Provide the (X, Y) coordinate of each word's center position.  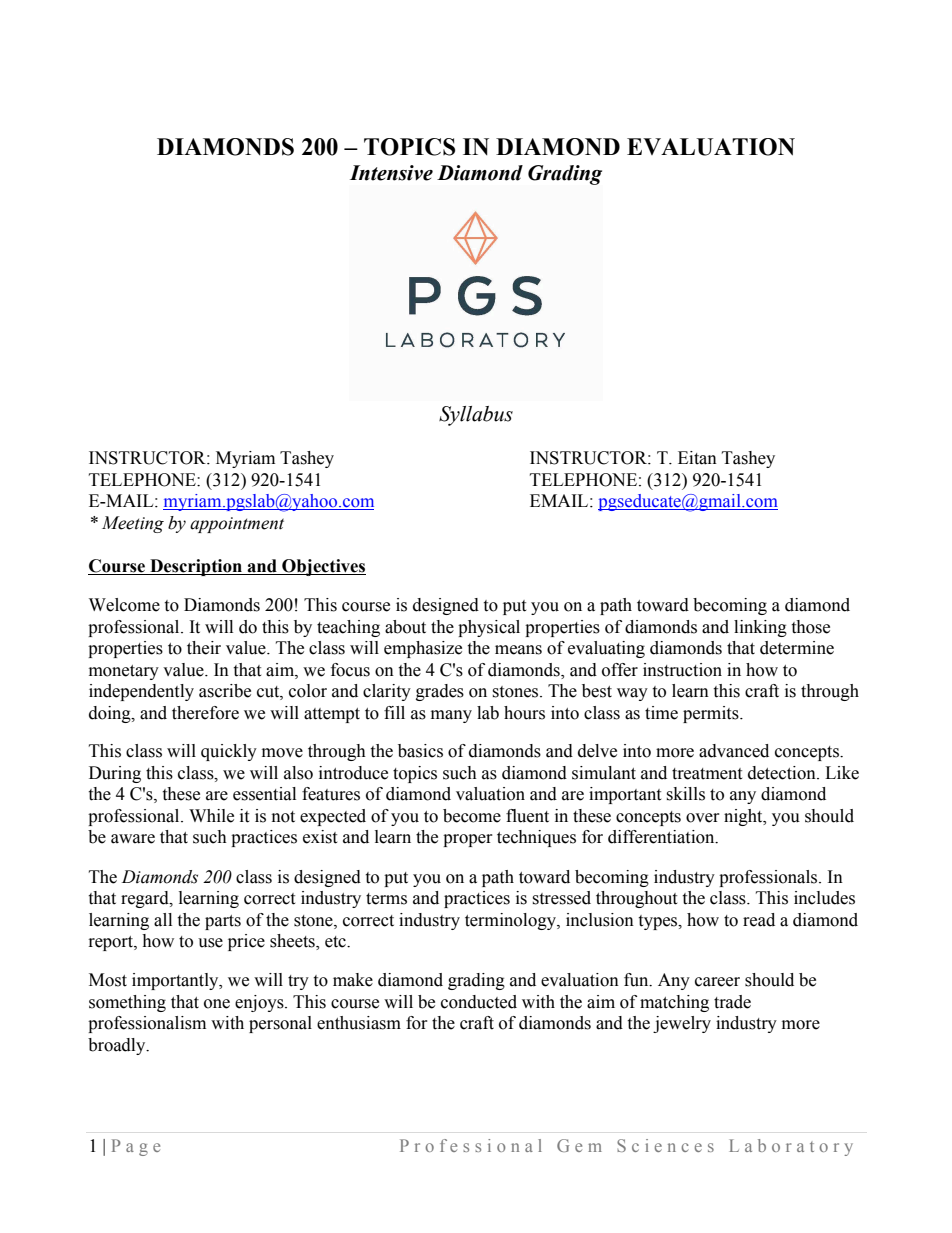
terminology (511, 921)
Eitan (697, 458)
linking (760, 628)
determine (797, 648)
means (518, 650)
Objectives (323, 567)
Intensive (391, 173)
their (204, 648)
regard (146, 899)
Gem (579, 1145)
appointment (237, 525)
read (759, 920)
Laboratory (791, 1147)
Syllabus (476, 416)
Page (136, 1147)
